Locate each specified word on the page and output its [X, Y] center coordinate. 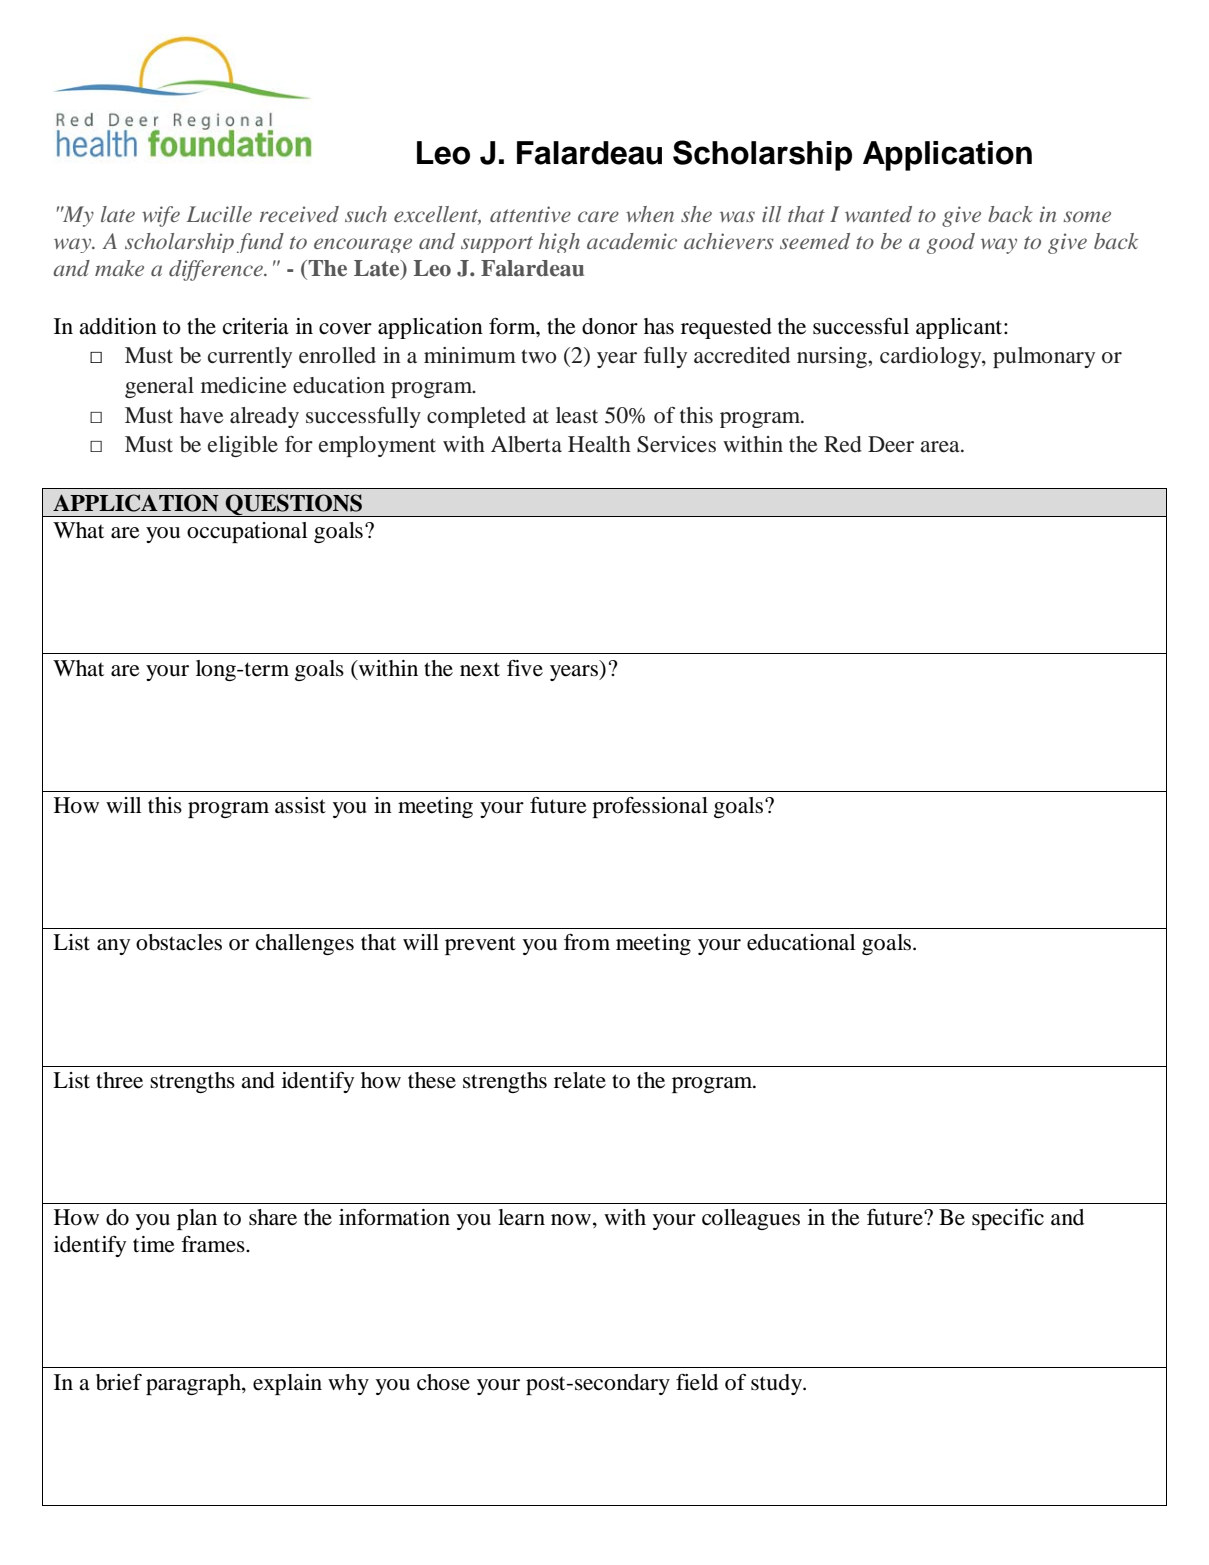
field [697, 1382]
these [432, 1080]
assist [300, 805]
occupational [247, 532]
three [119, 1080]
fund [260, 243]
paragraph [194, 1384]
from [587, 942]
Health [599, 444]
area [941, 447]
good [951, 243]
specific [1008, 1219]
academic [632, 241]
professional [650, 807]
